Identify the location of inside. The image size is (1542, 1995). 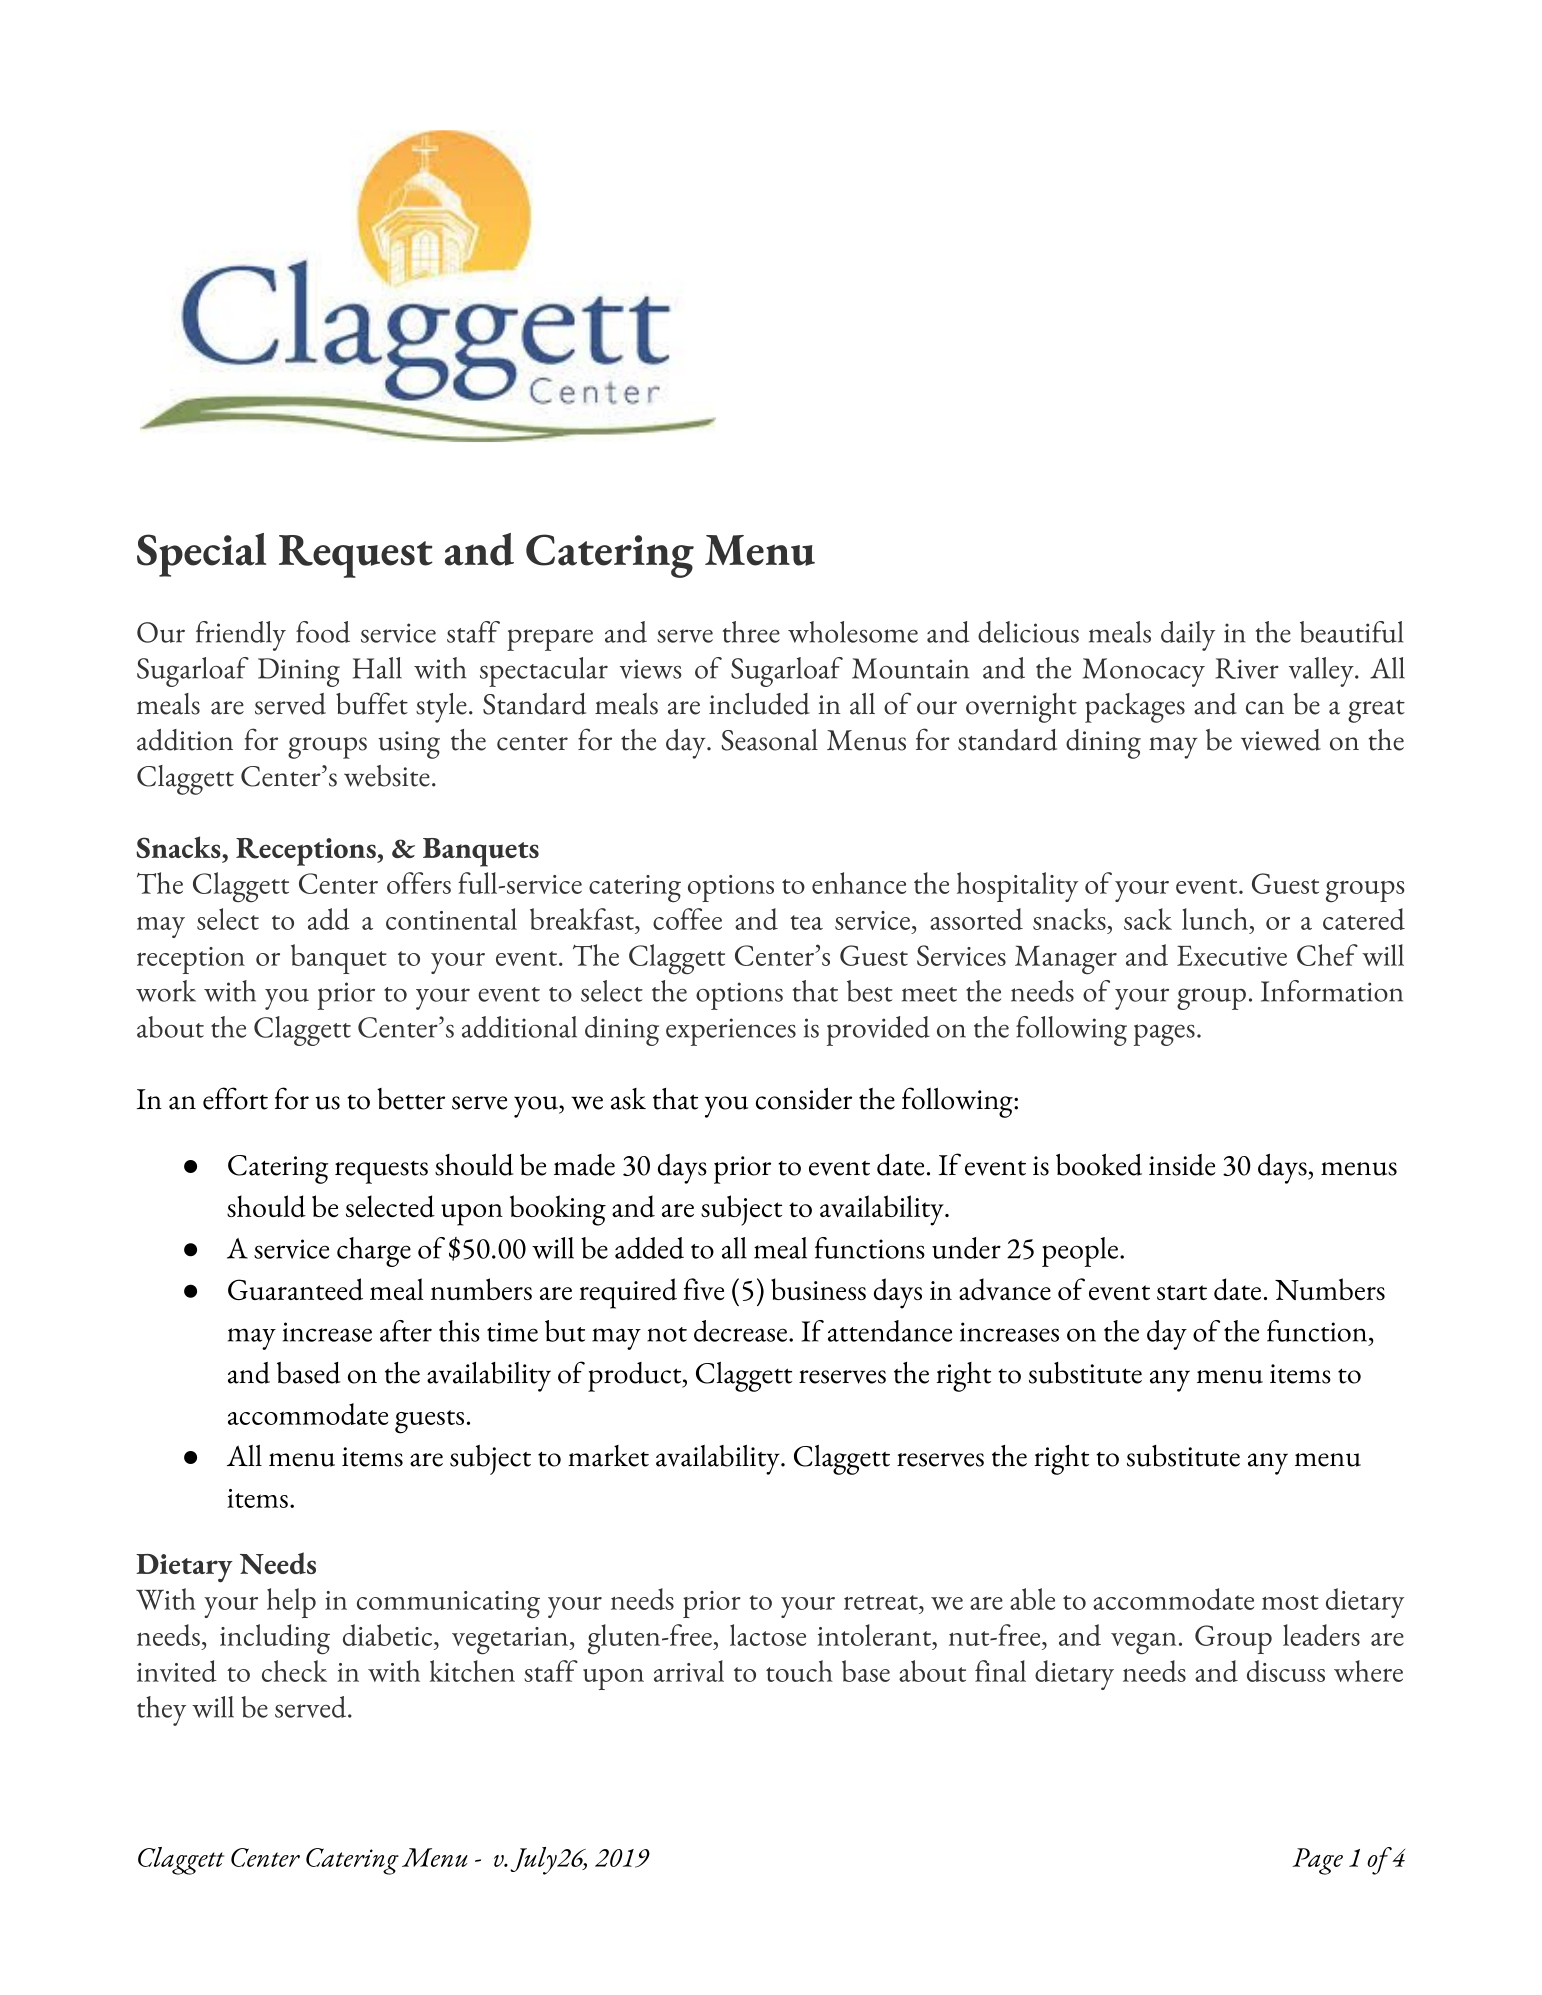
(1182, 1165).
